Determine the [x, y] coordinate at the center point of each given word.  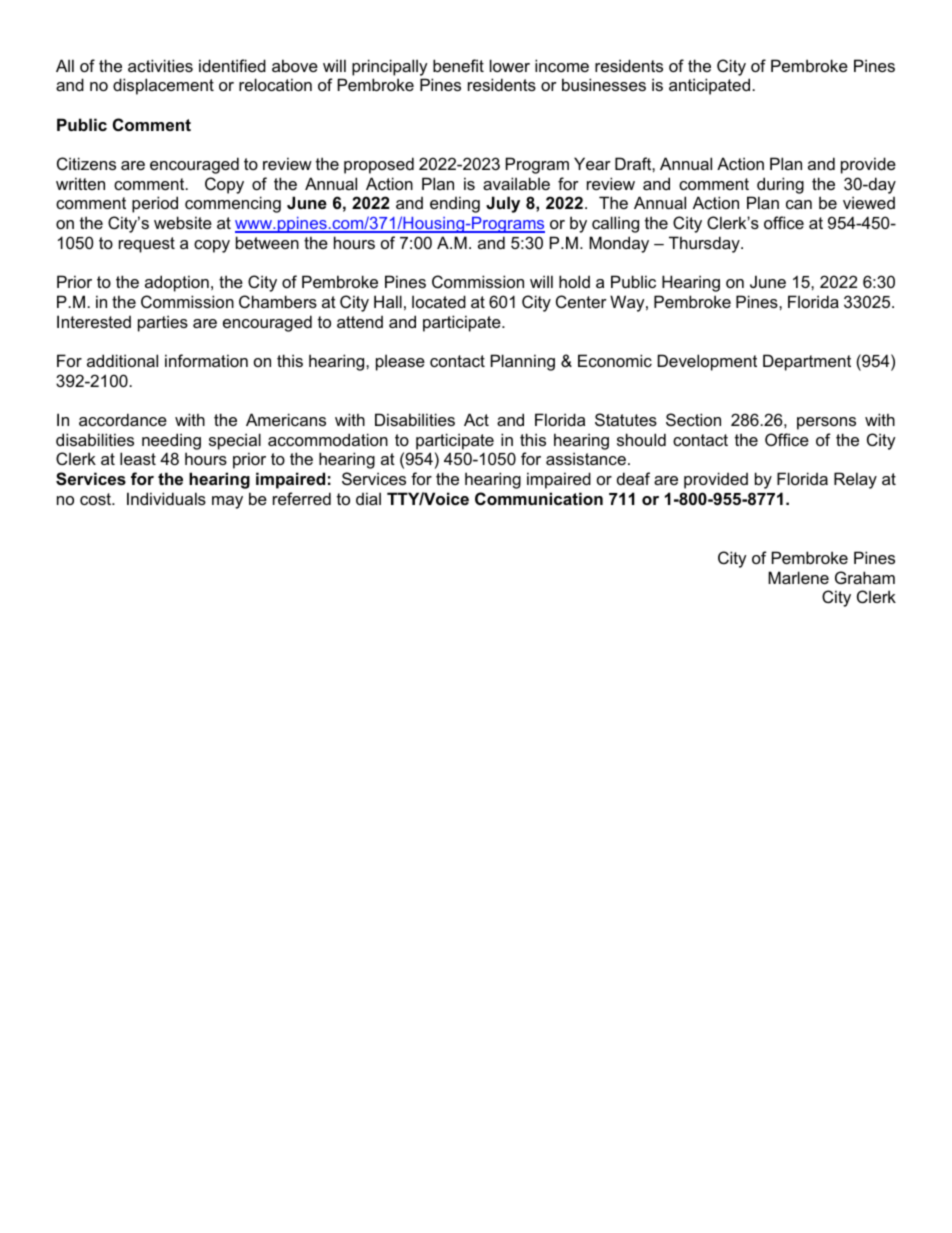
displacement [163, 86]
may [227, 502]
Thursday [705, 244]
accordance [123, 419]
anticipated [709, 86]
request [147, 245]
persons [826, 423]
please [400, 362]
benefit [458, 65]
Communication [539, 498]
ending [455, 204]
